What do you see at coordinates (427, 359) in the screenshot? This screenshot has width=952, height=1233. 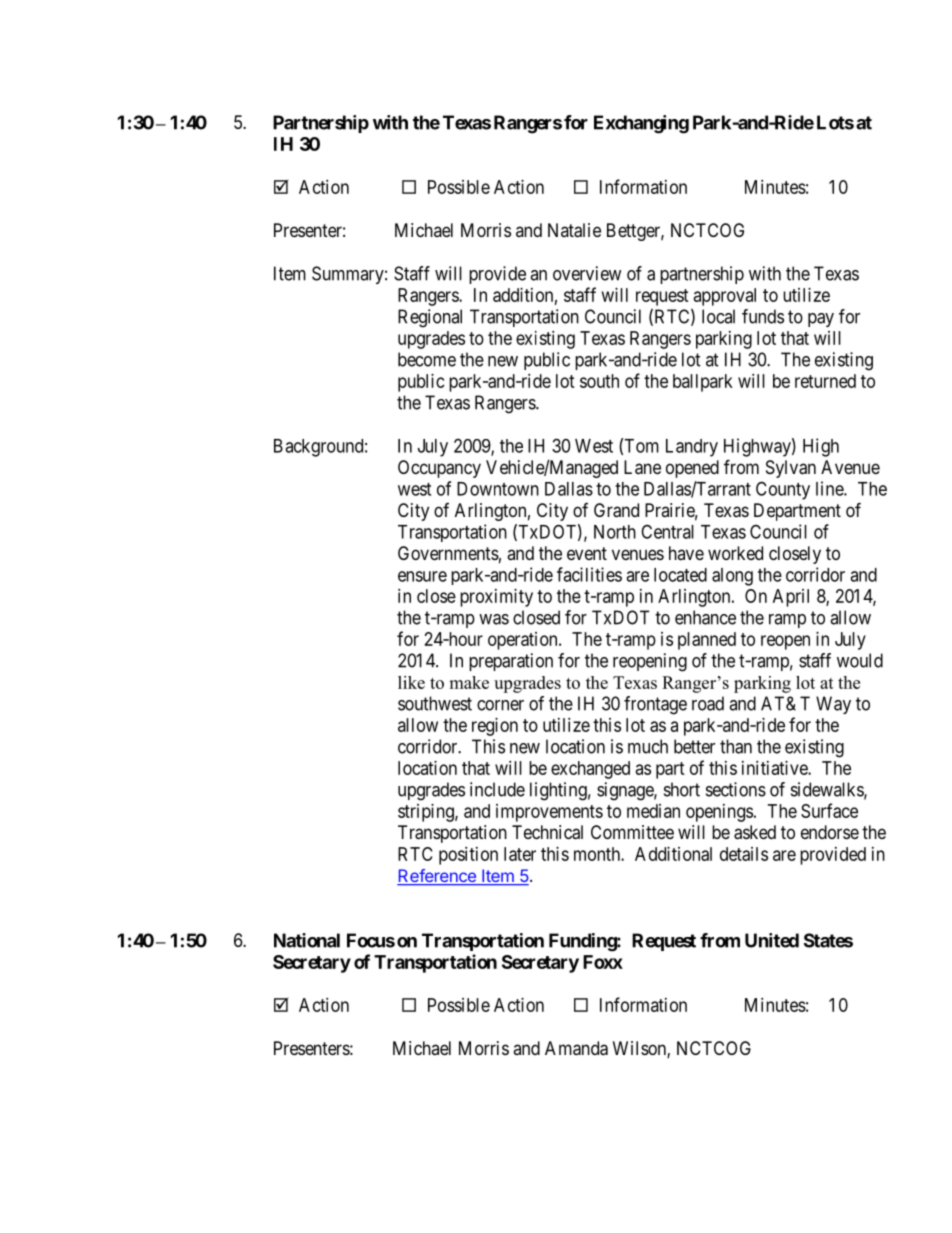 I see `become` at bounding box center [427, 359].
